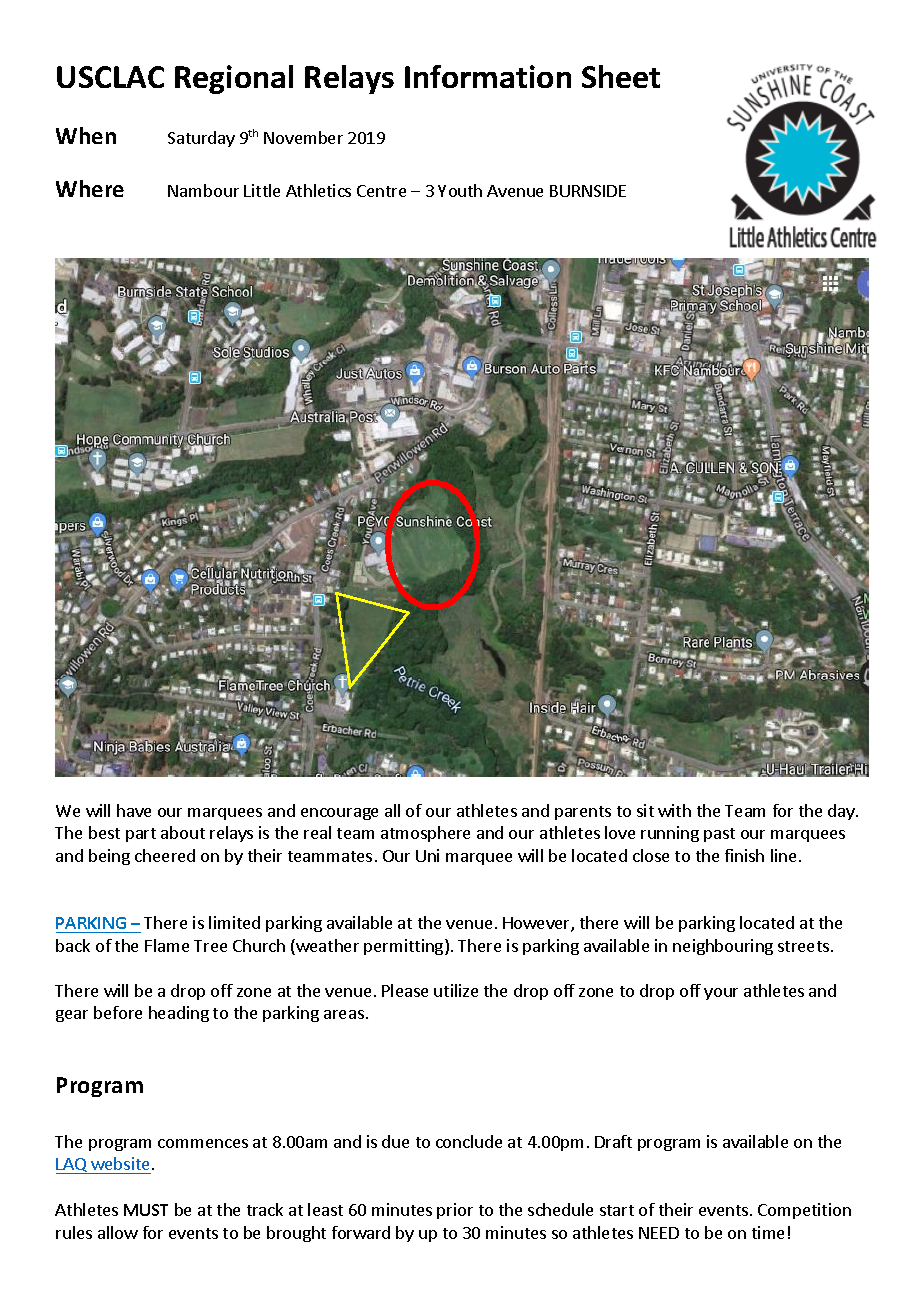 The height and width of the screenshot is (1309, 924). I want to click on prior, so click(455, 1211).
